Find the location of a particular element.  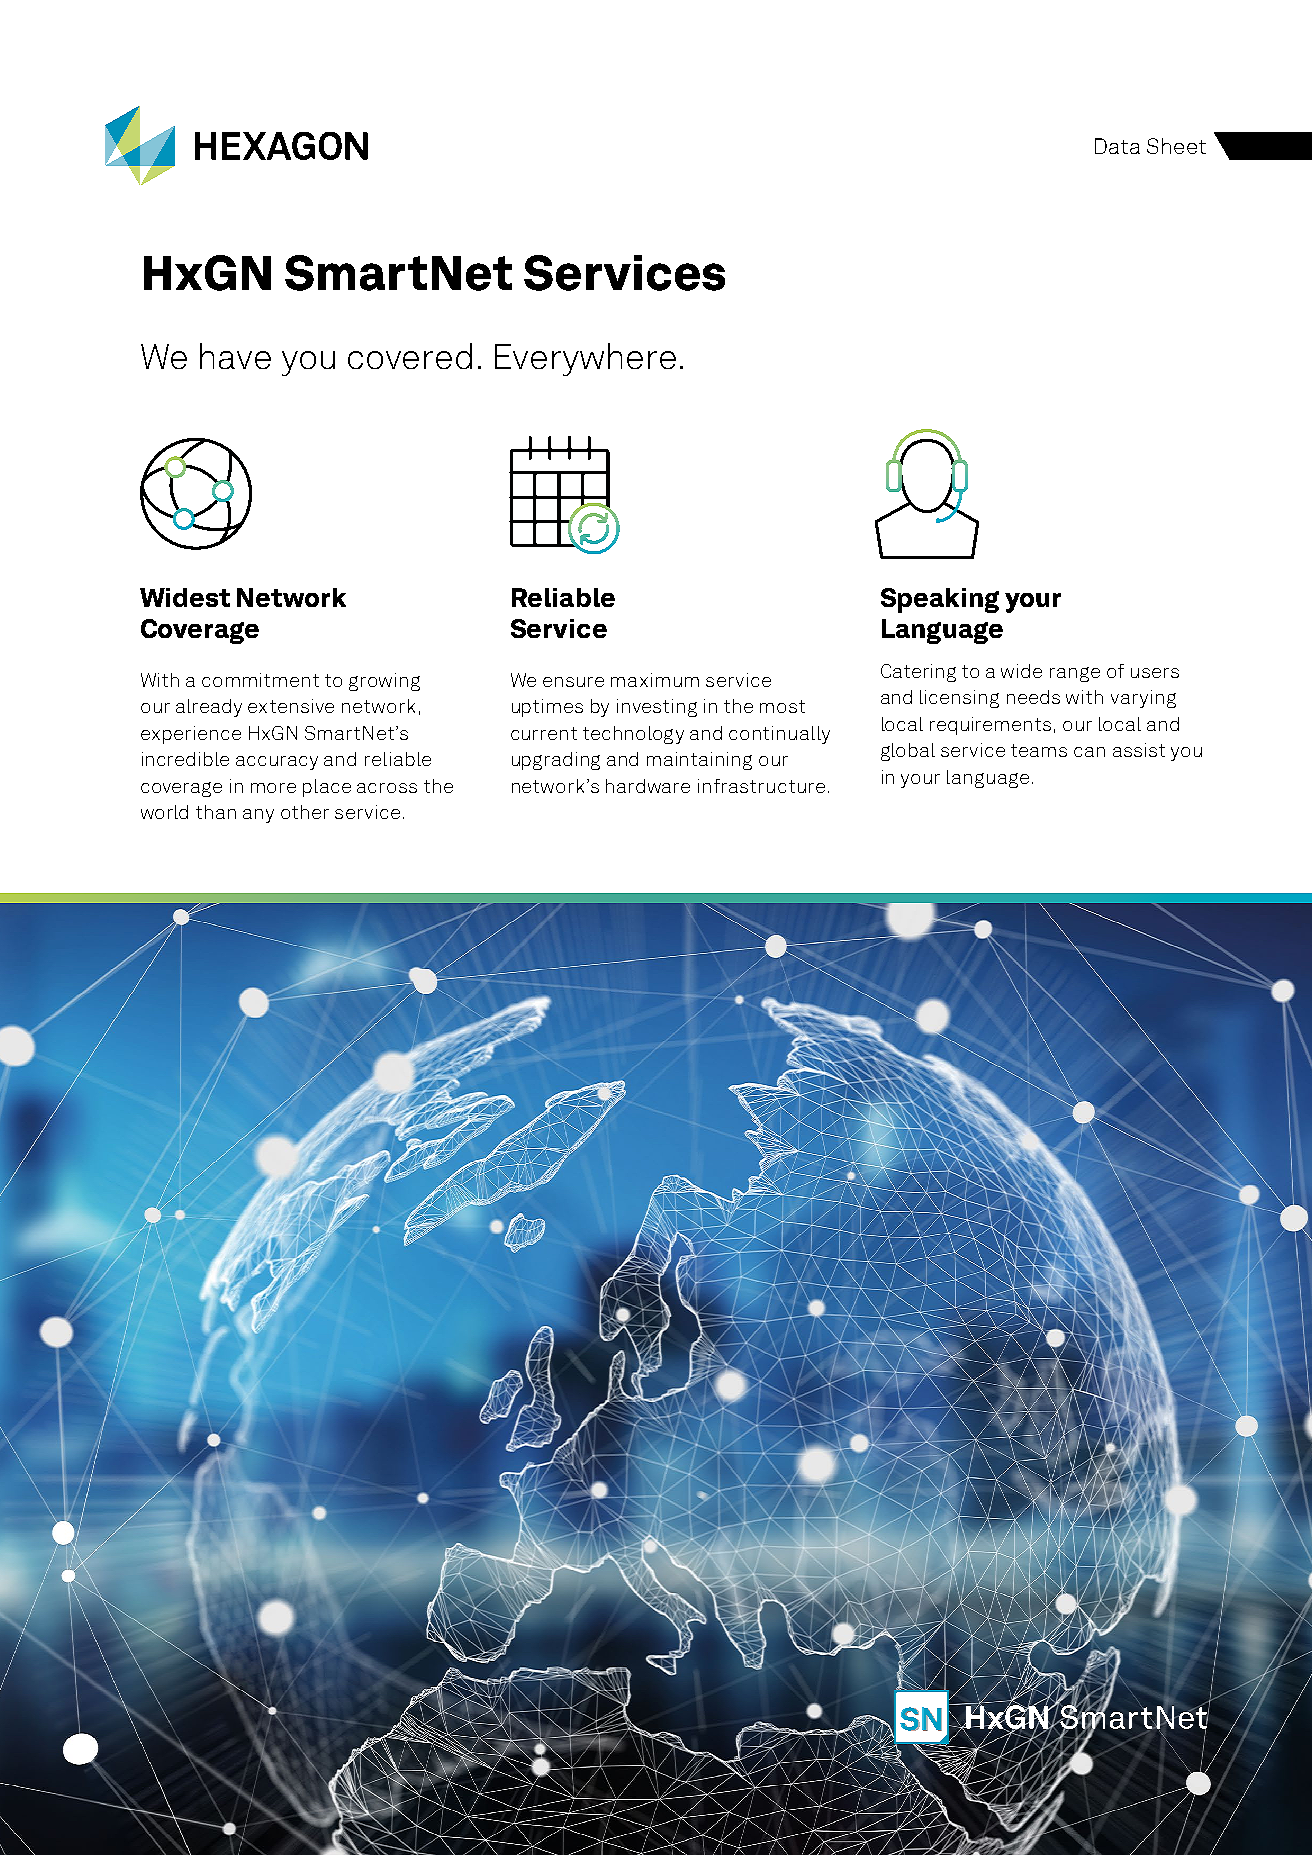

more is located at coordinates (273, 788).
